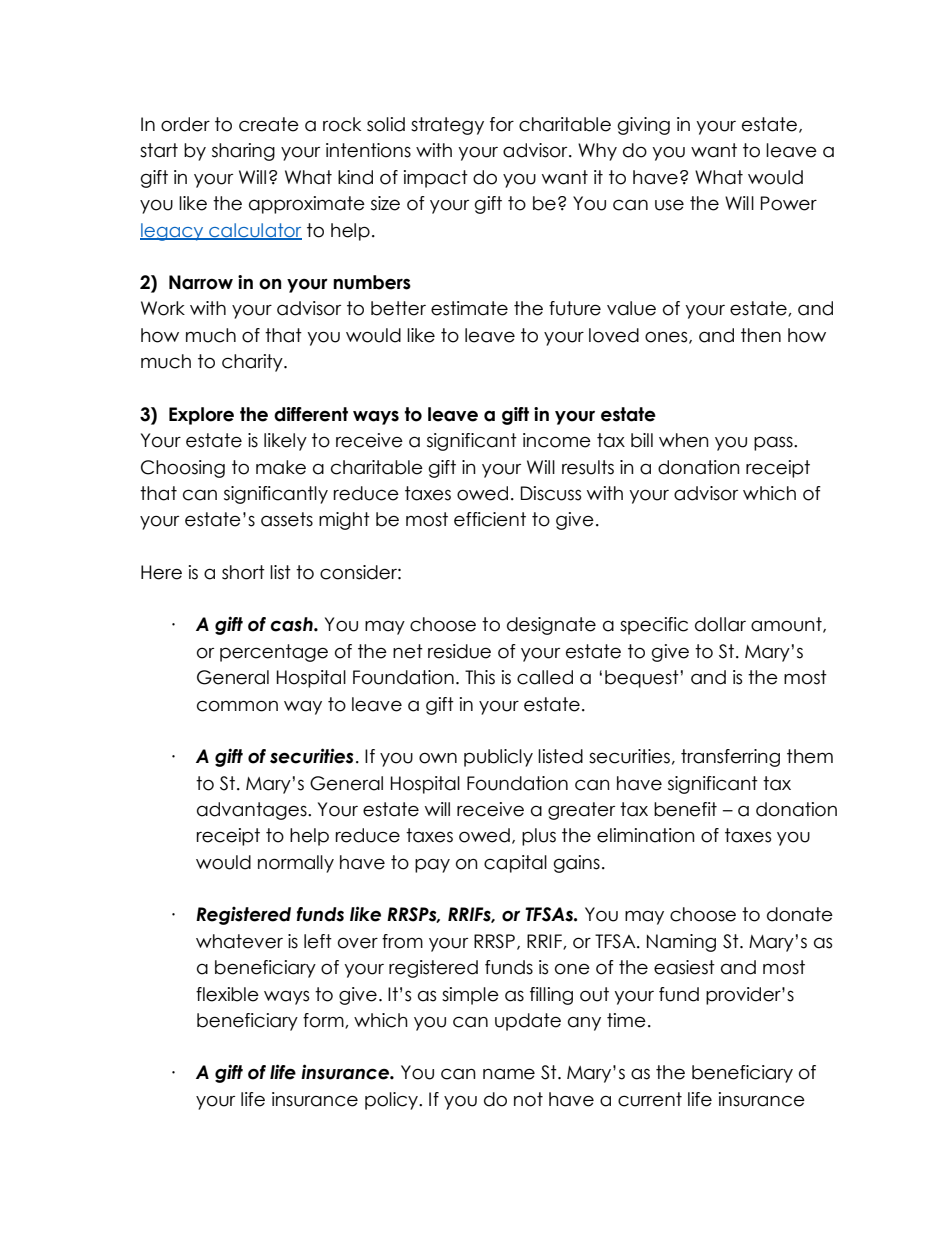  What do you see at coordinates (447, 126) in the screenshot?
I see `strategy` at bounding box center [447, 126].
